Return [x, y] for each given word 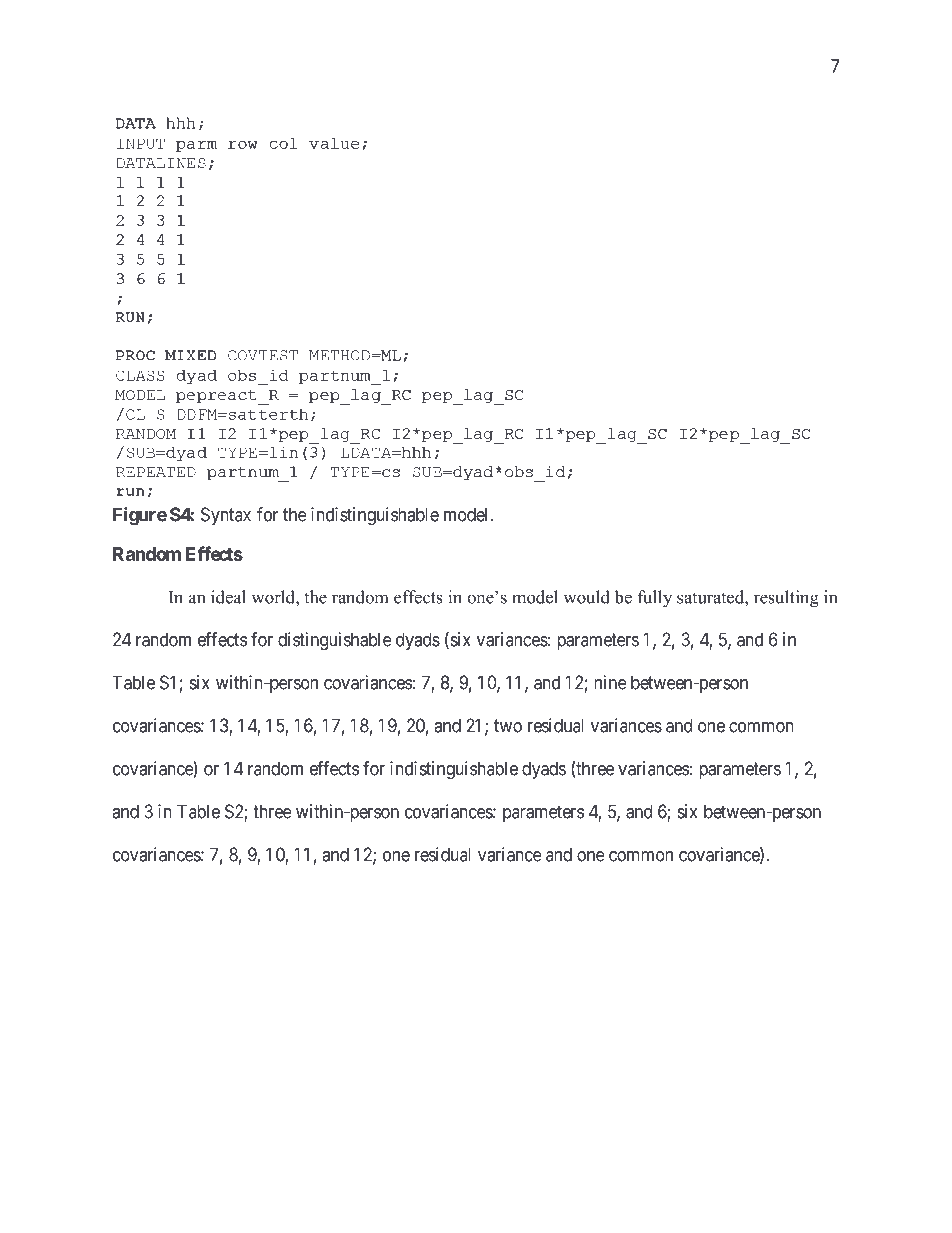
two [508, 726]
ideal [228, 597]
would [586, 597]
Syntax [226, 516]
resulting [786, 599]
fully [655, 599]
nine [610, 682]
